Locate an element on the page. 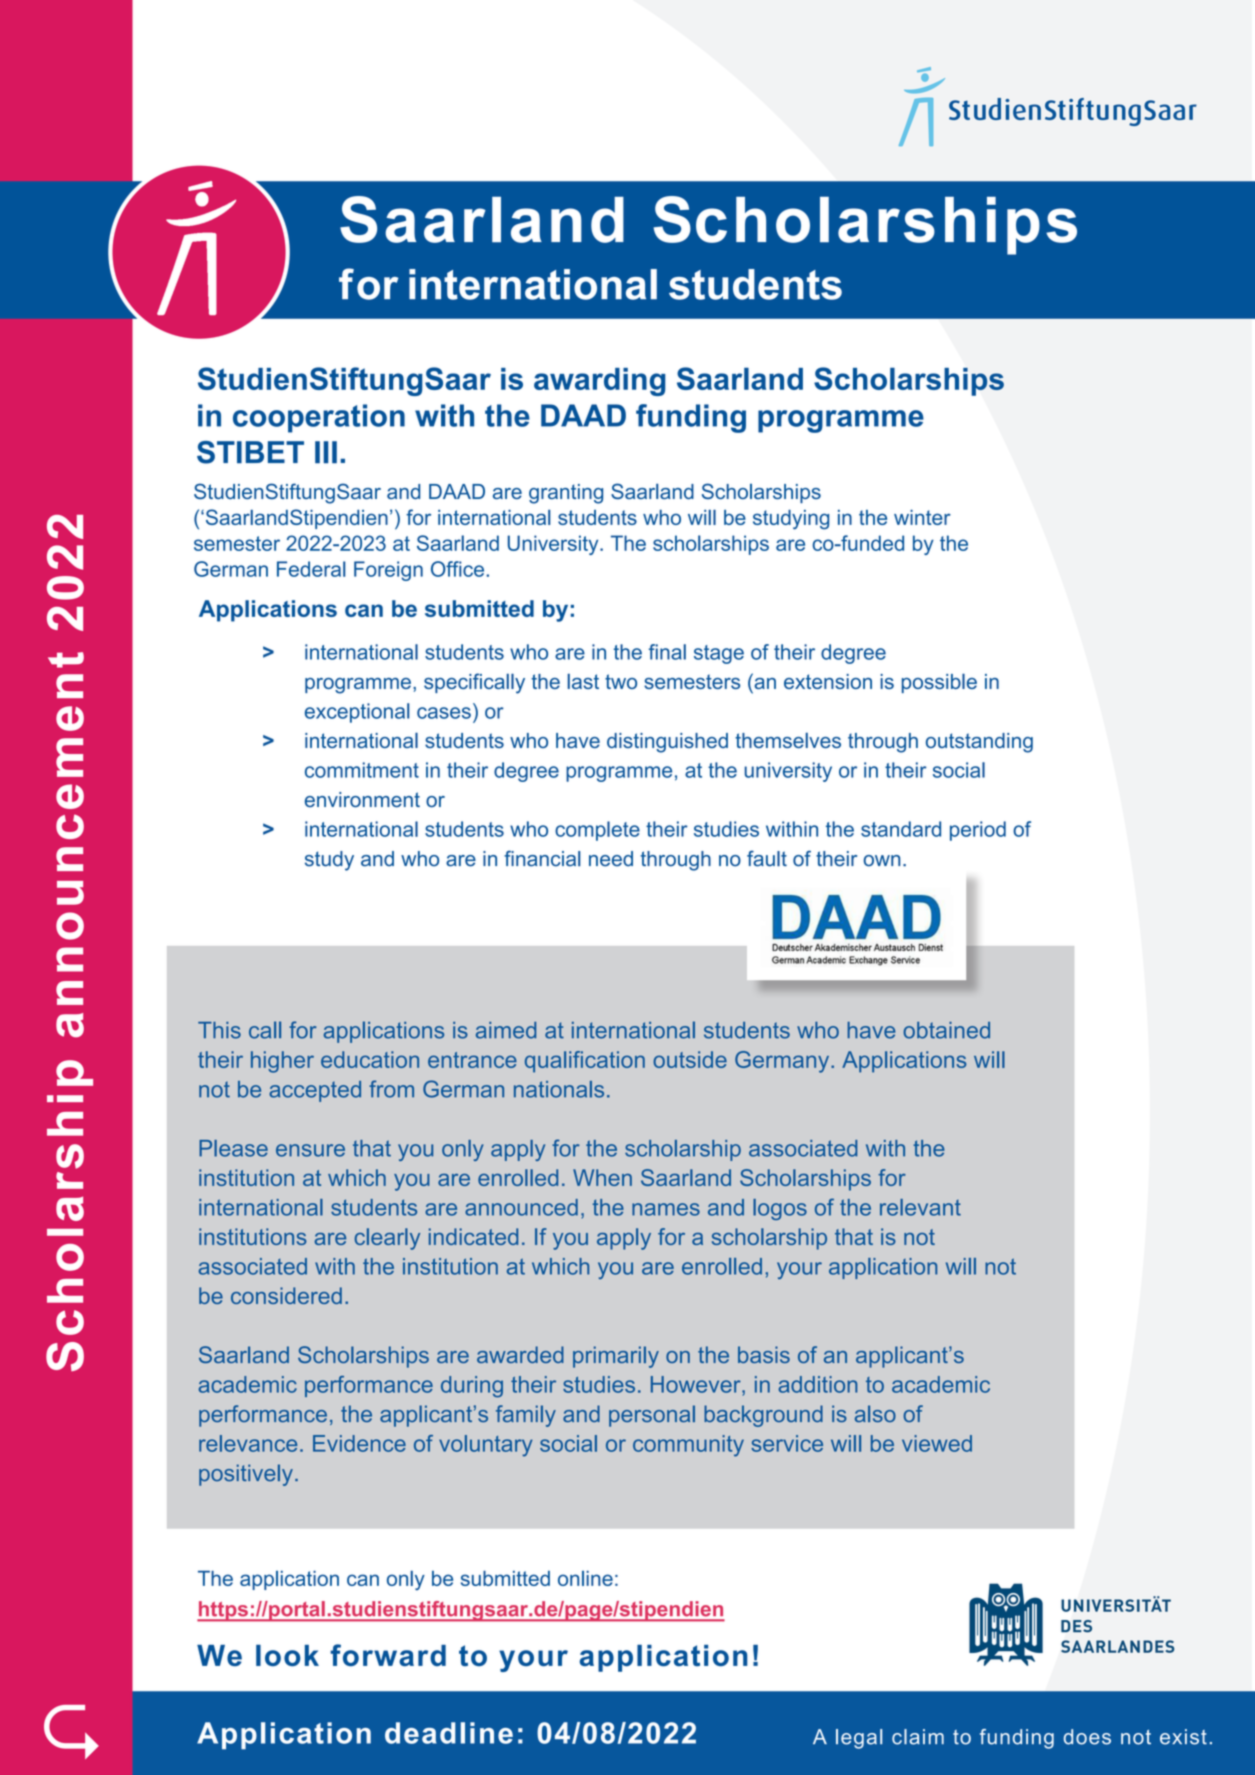 Image resolution: width=1255 pixels, height=1775 pixels. legal is located at coordinates (859, 1739).
